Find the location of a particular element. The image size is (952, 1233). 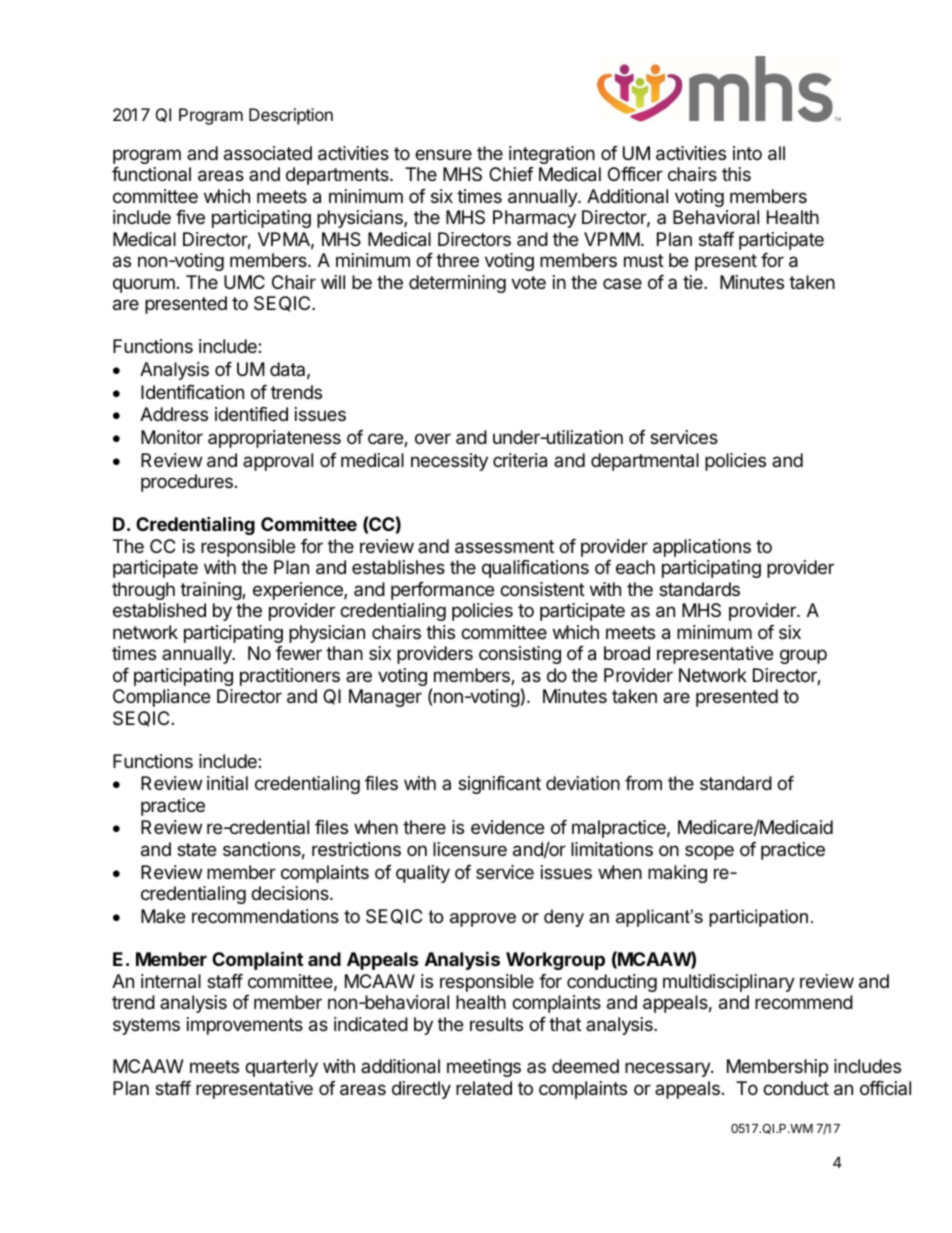

significant is located at coordinates (499, 785).
